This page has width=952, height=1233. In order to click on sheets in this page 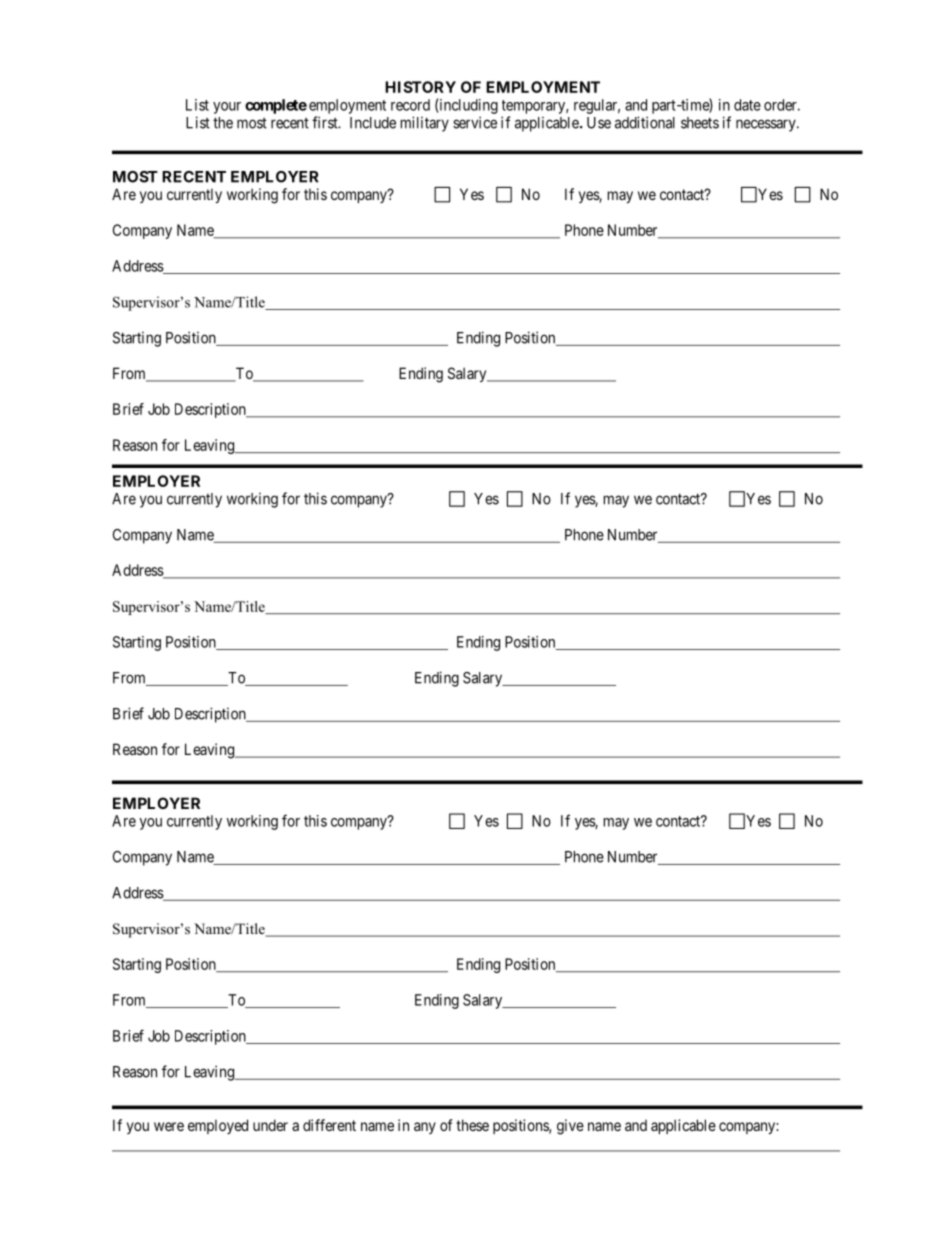, I will do `click(700, 123)`.
